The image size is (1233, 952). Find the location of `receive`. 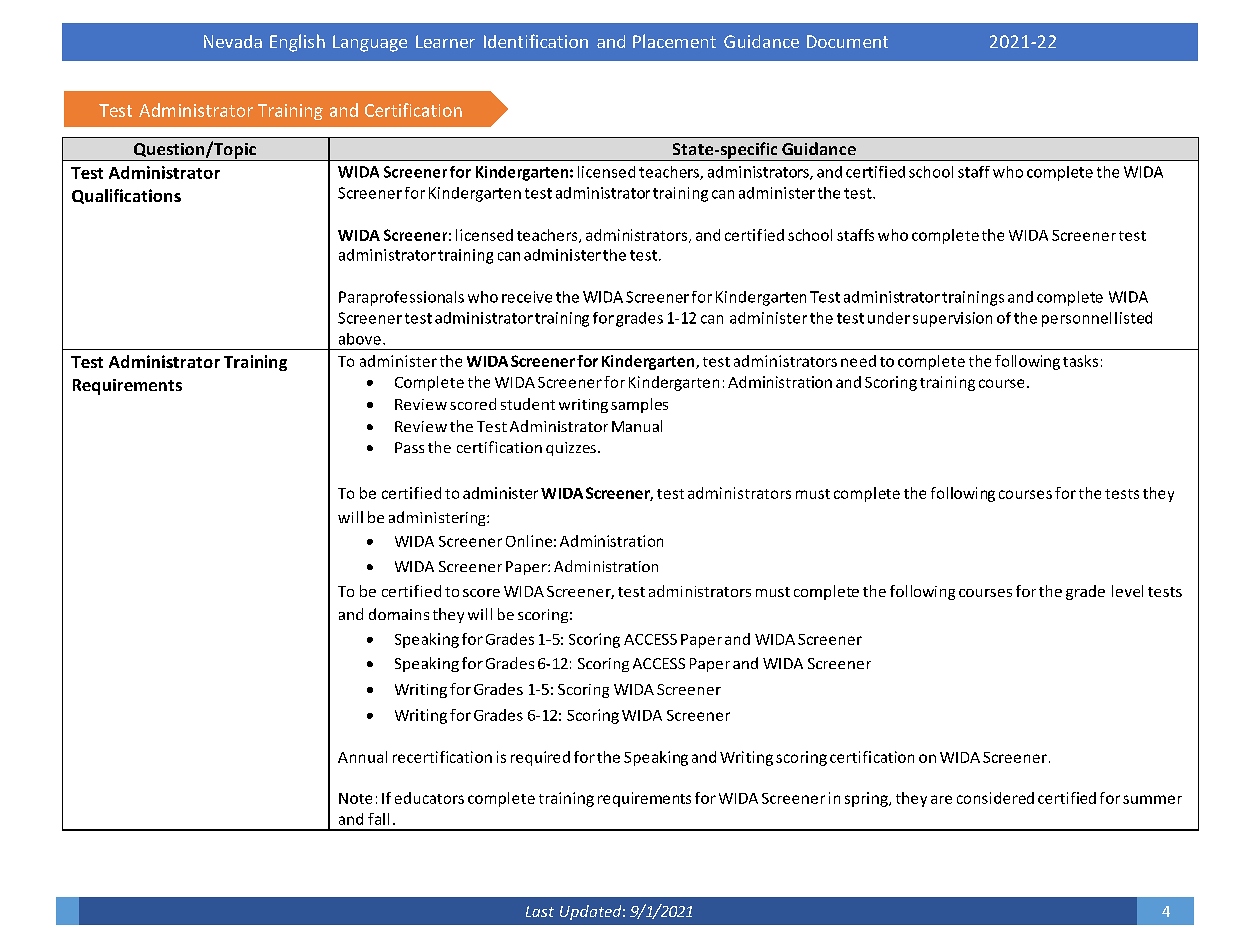

receive is located at coordinates (527, 297).
